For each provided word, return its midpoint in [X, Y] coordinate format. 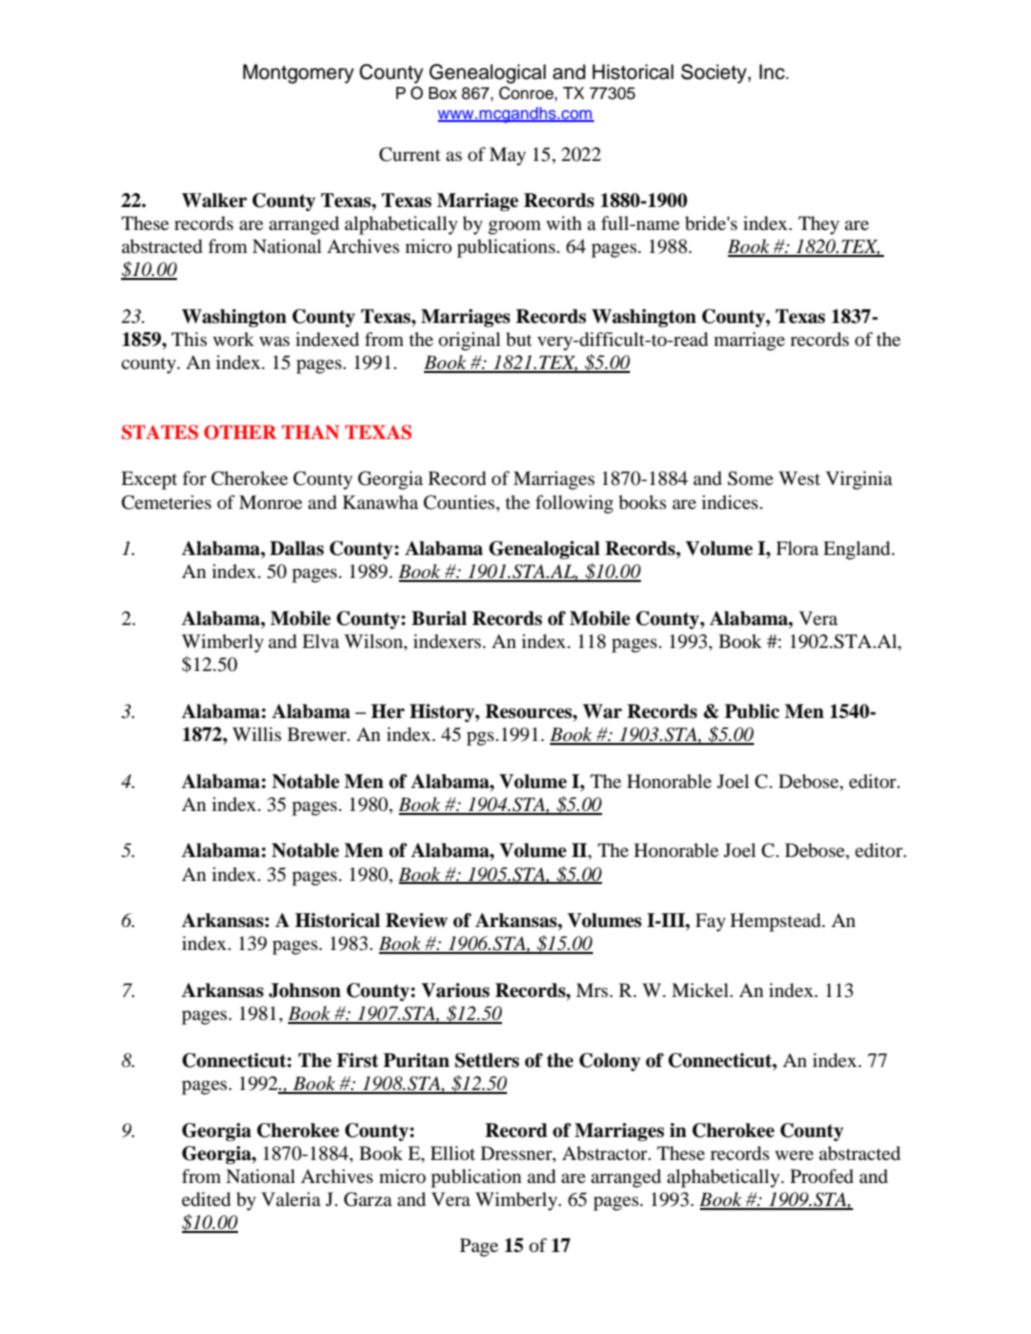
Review [417, 920]
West [799, 478]
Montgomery [298, 74]
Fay [710, 922]
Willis [256, 734]
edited [206, 1199]
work [233, 339]
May [507, 156]
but [519, 339]
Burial [439, 618]
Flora [797, 548]
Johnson [305, 990]
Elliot [452, 1153]
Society [715, 74]
